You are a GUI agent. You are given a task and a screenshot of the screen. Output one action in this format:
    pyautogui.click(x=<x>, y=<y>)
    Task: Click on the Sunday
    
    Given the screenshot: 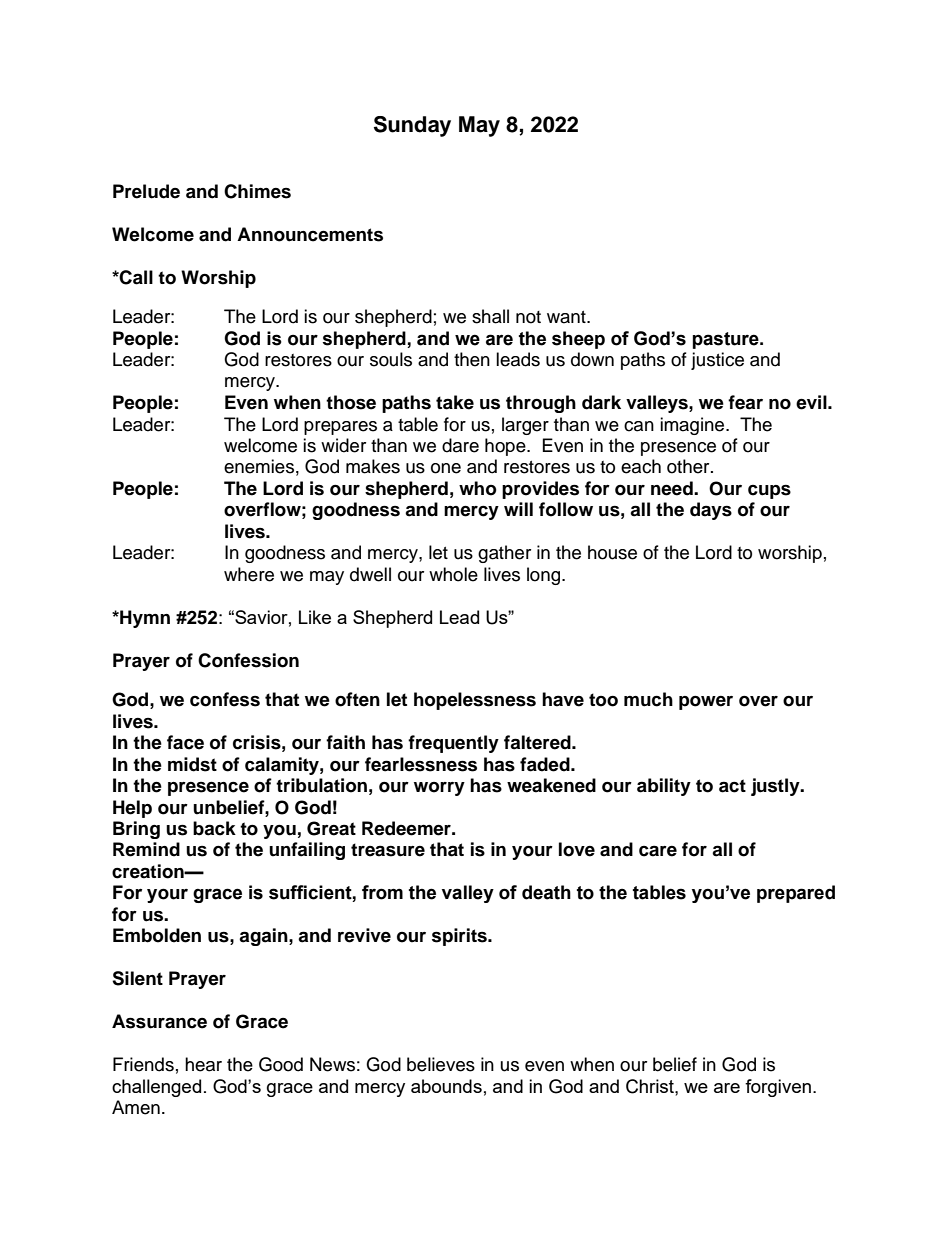 What is the action you would take?
    pyautogui.click(x=412, y=126)
